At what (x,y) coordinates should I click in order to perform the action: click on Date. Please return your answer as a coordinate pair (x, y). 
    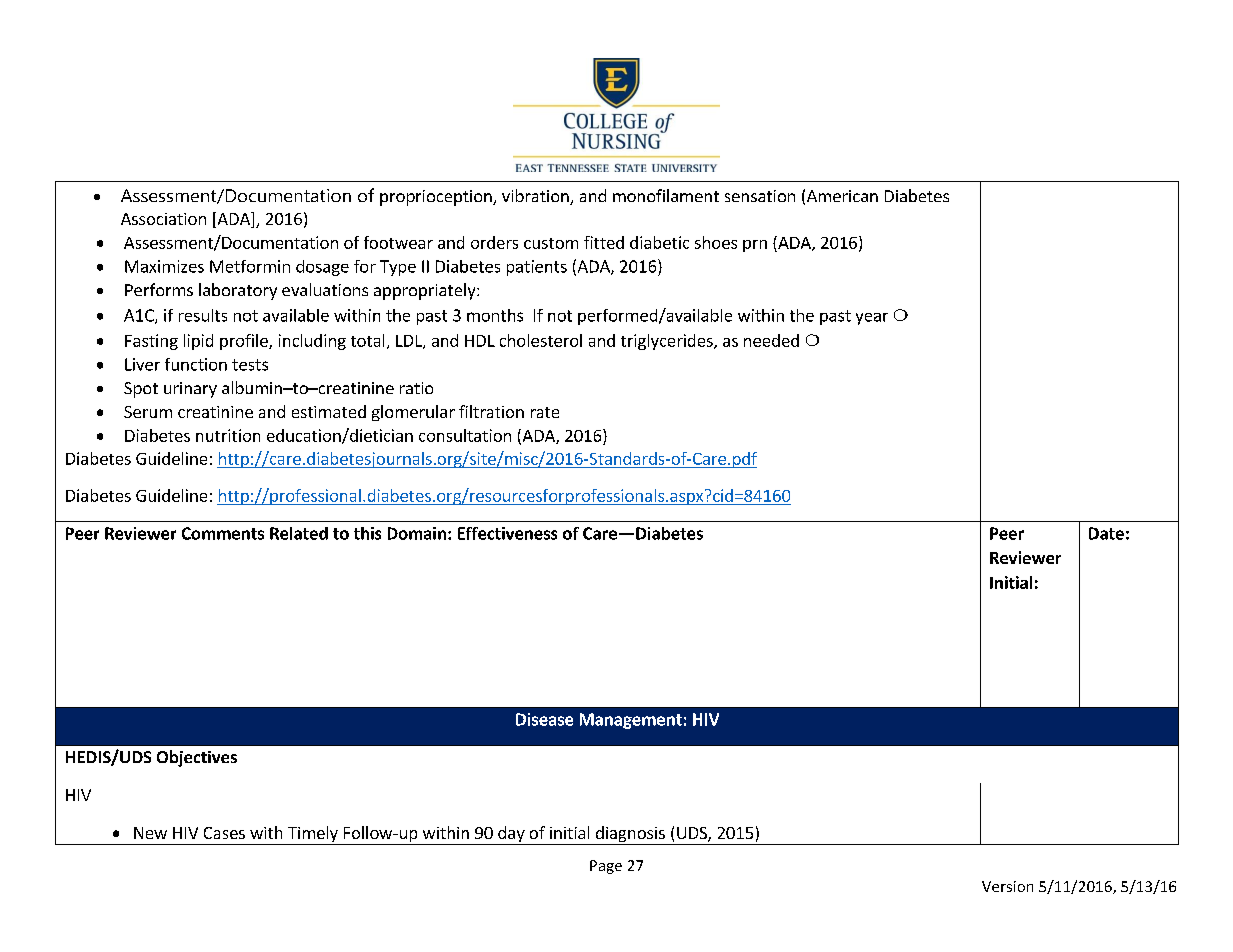
    Looking at the image, I should click on (1106, 533).
